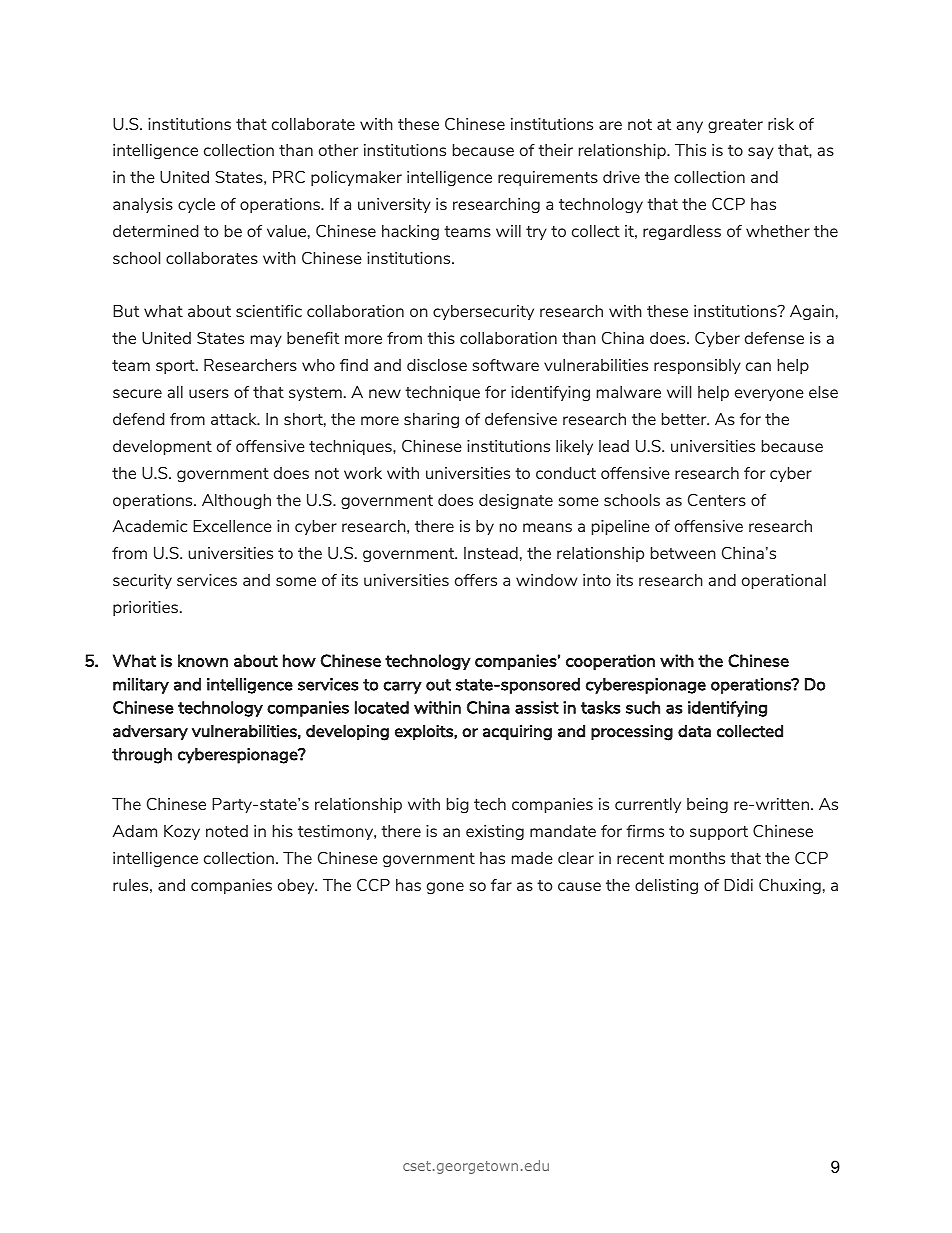 The height and width of the page is (1233, 952). Describe the element at coordinates (516, 501) in the page. I see `designate` at that location.
